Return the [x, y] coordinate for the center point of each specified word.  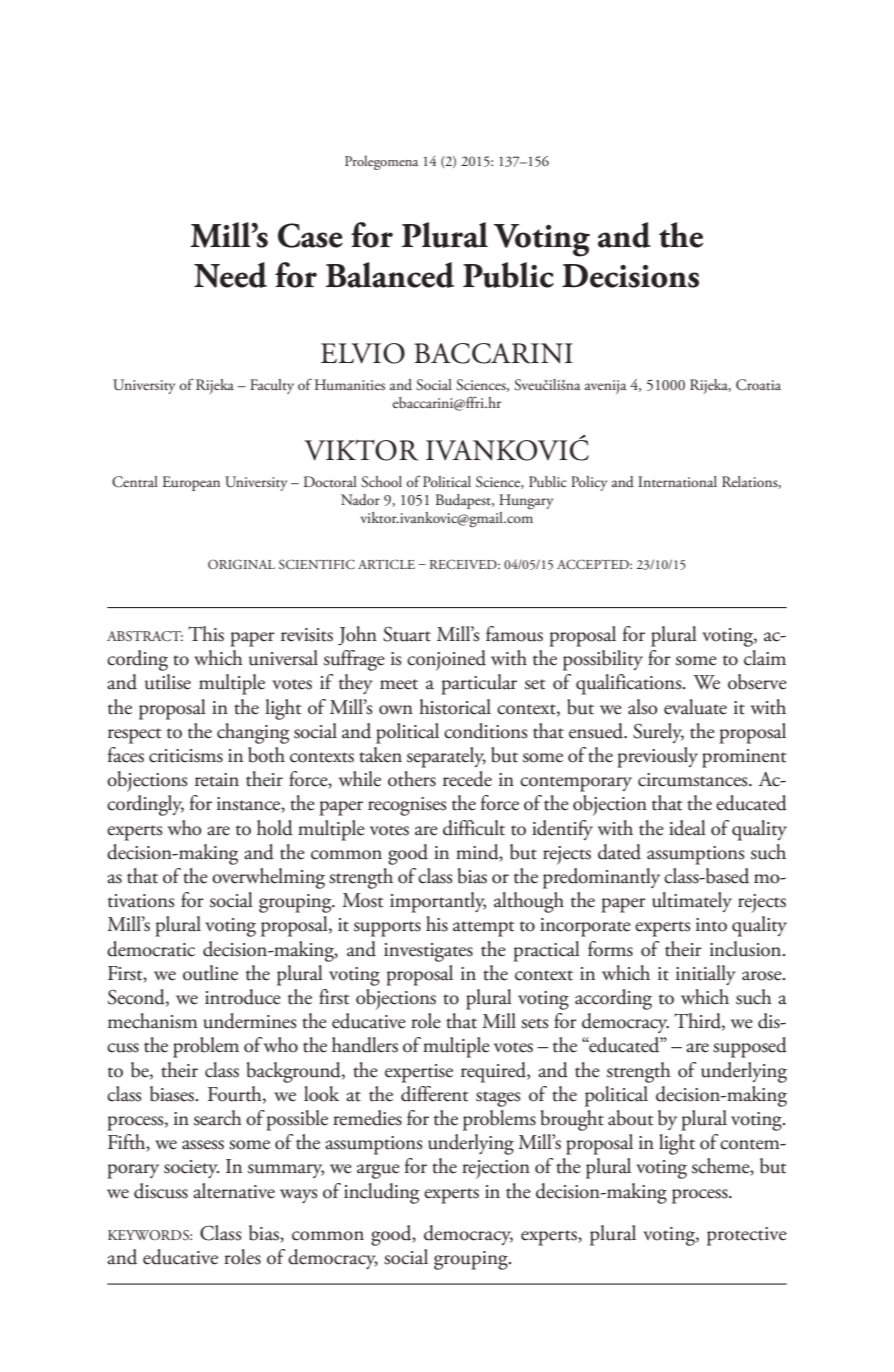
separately [446, 757]
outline [210, 973]
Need [230, 275]
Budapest [464, 501]
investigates [428, 952]
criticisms [186, 756]
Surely [658, 733]
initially [706, 975]
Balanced [390, 275]
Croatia [758, 385]
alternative [234, 1191]
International [677, 481]
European [191, 483]
